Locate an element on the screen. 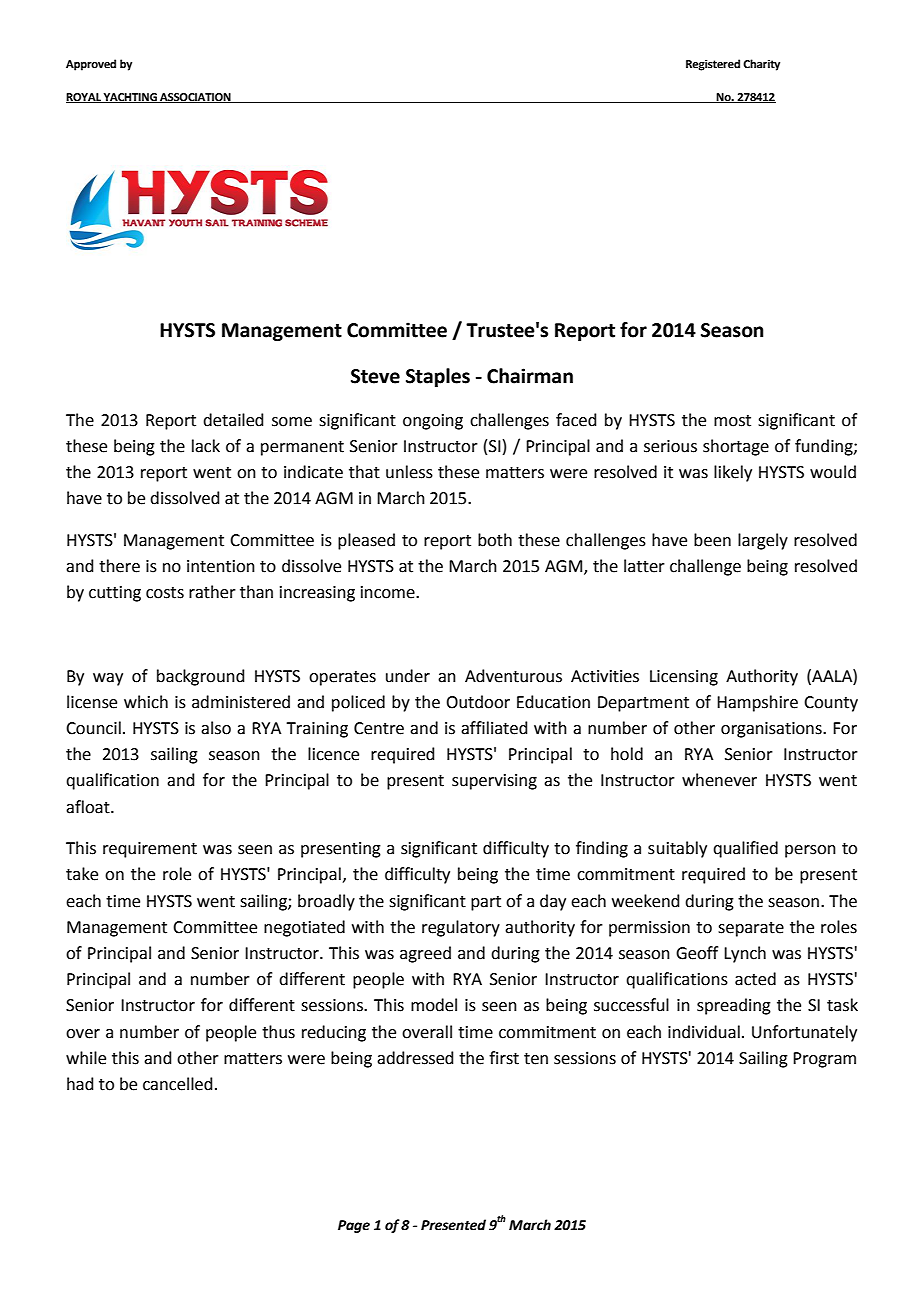 This screenshot has height=1308, width=924. Staples is located at coordinates (438, 377).
